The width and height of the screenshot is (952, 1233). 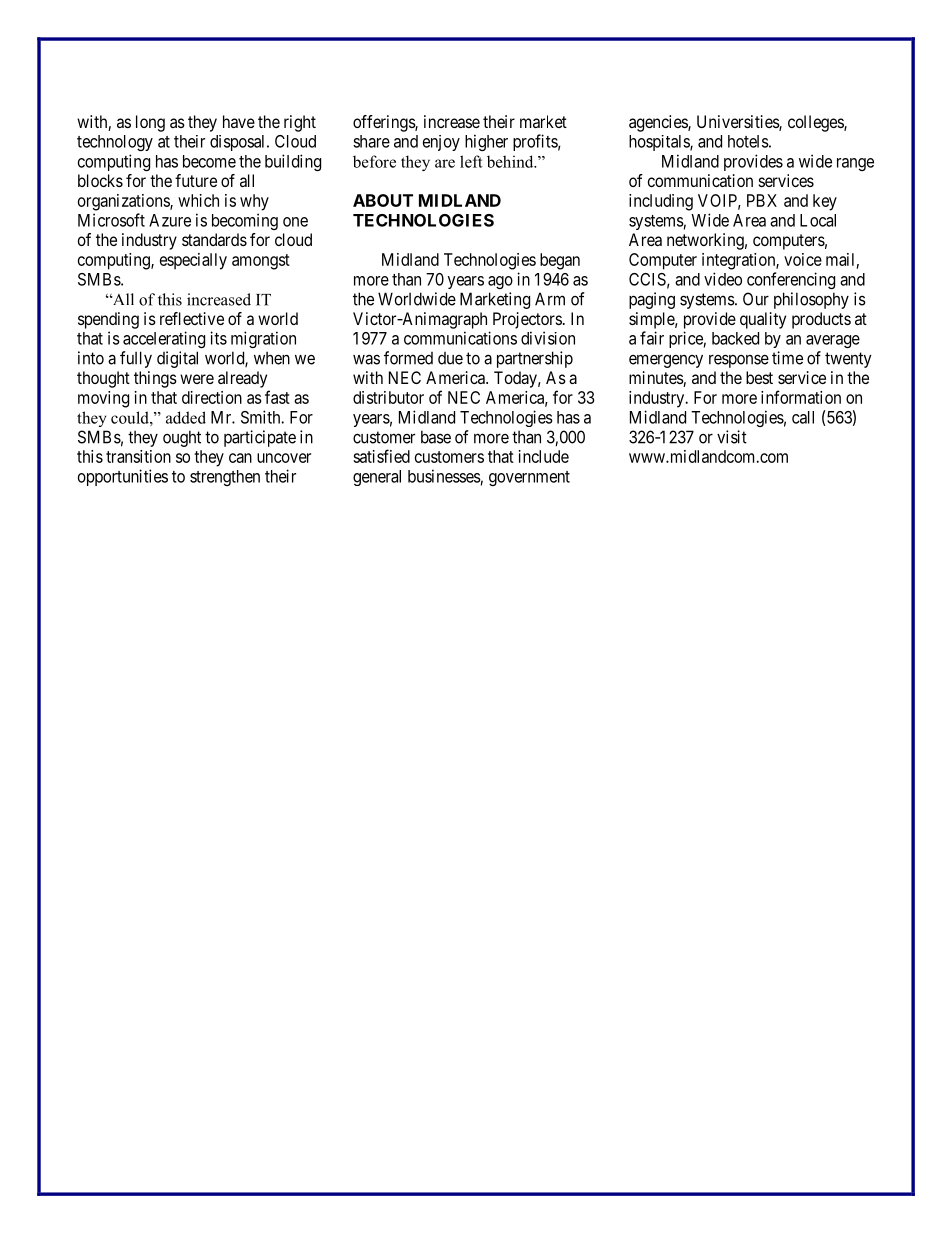 What do you see at coordinates (732, 437) in the screenshot?
I see `visit` at bounding box center [732, 437].
